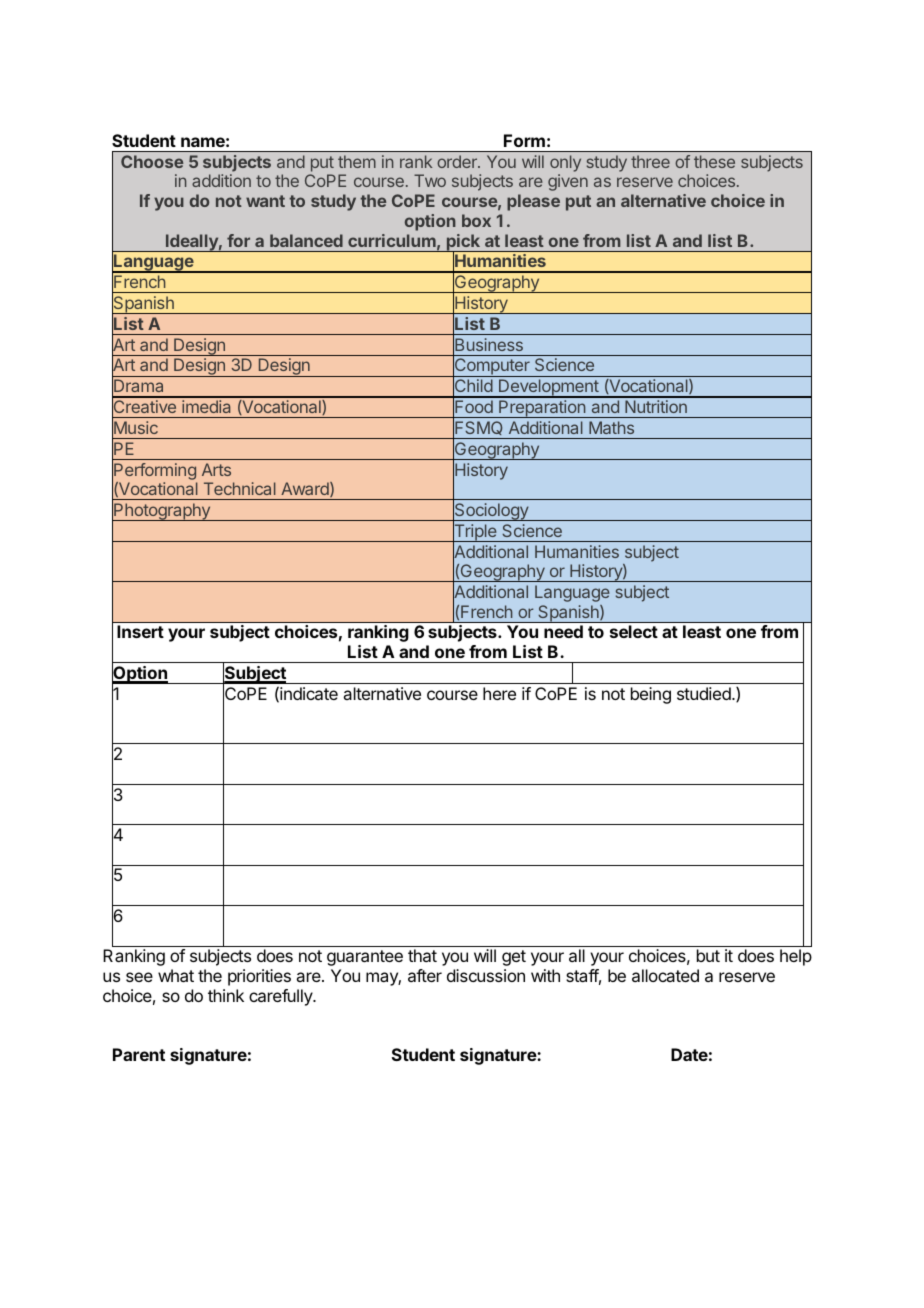 The width and height of the document is (924, 1308). What do you see at coordinates (265, 201) in the document?
I see `want` at bounding box center [265, 201].
